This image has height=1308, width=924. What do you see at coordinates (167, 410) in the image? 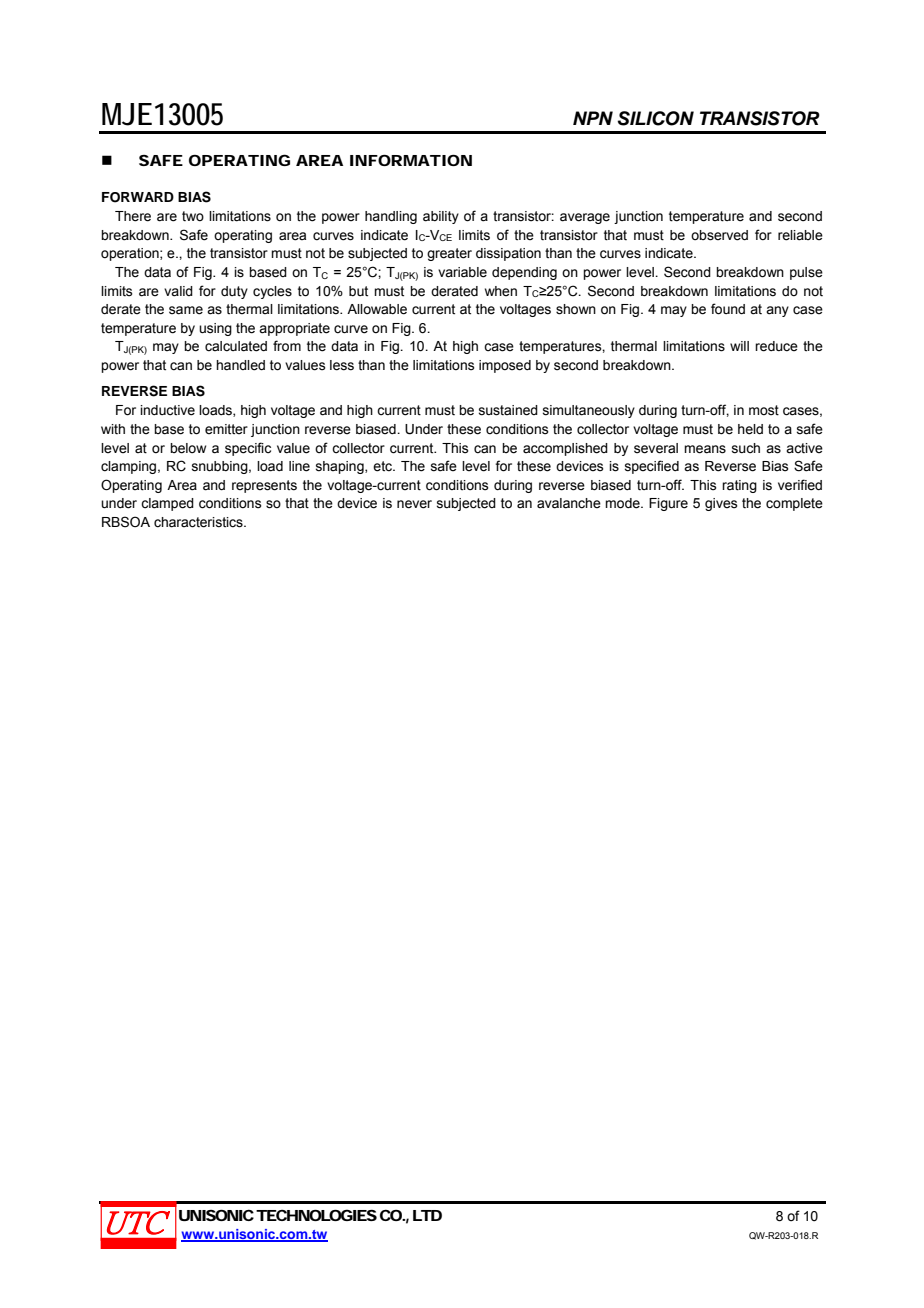
I see `inductive` at bounding box center [167, 410].
